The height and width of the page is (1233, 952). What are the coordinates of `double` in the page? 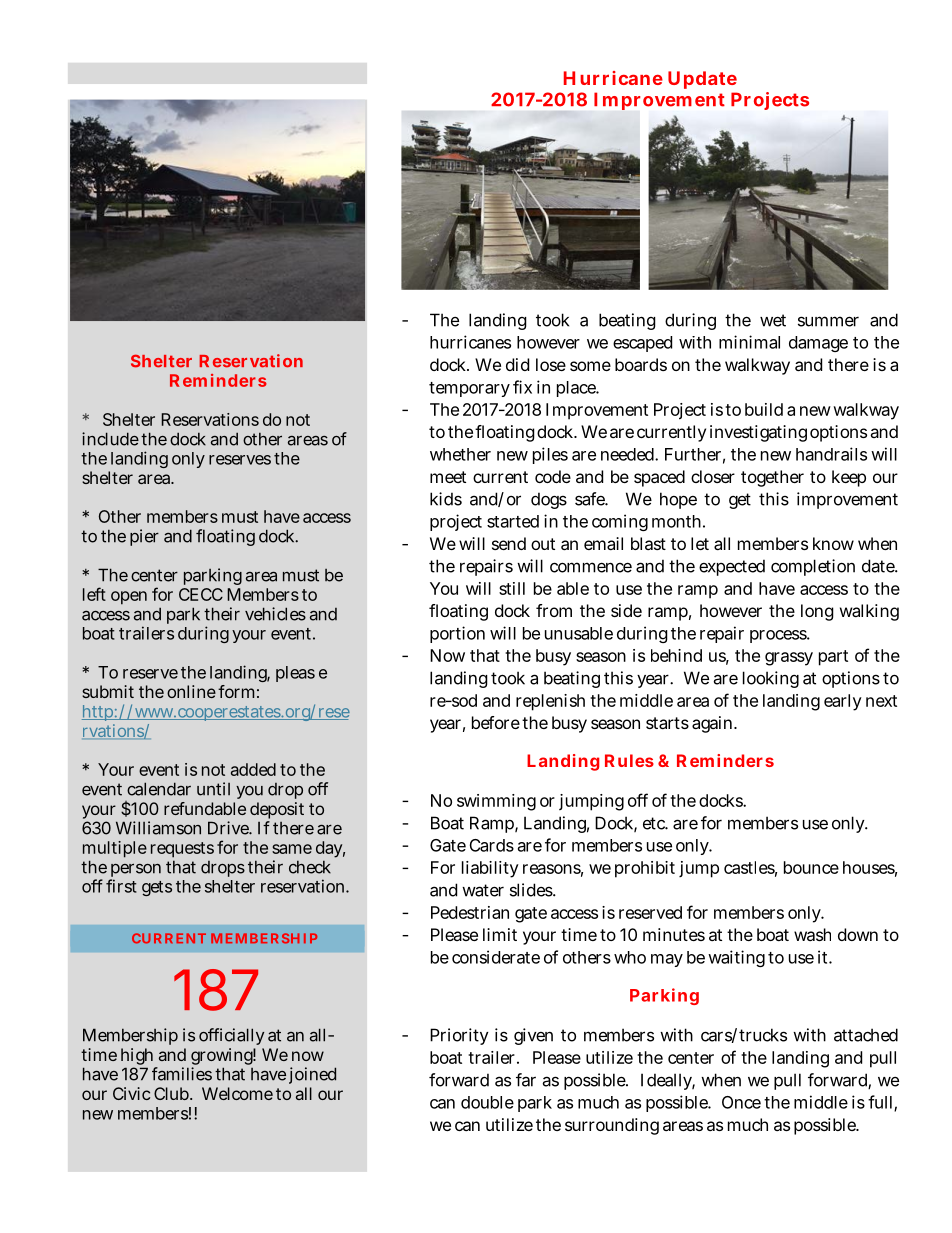 It's located at (487, 1102).
